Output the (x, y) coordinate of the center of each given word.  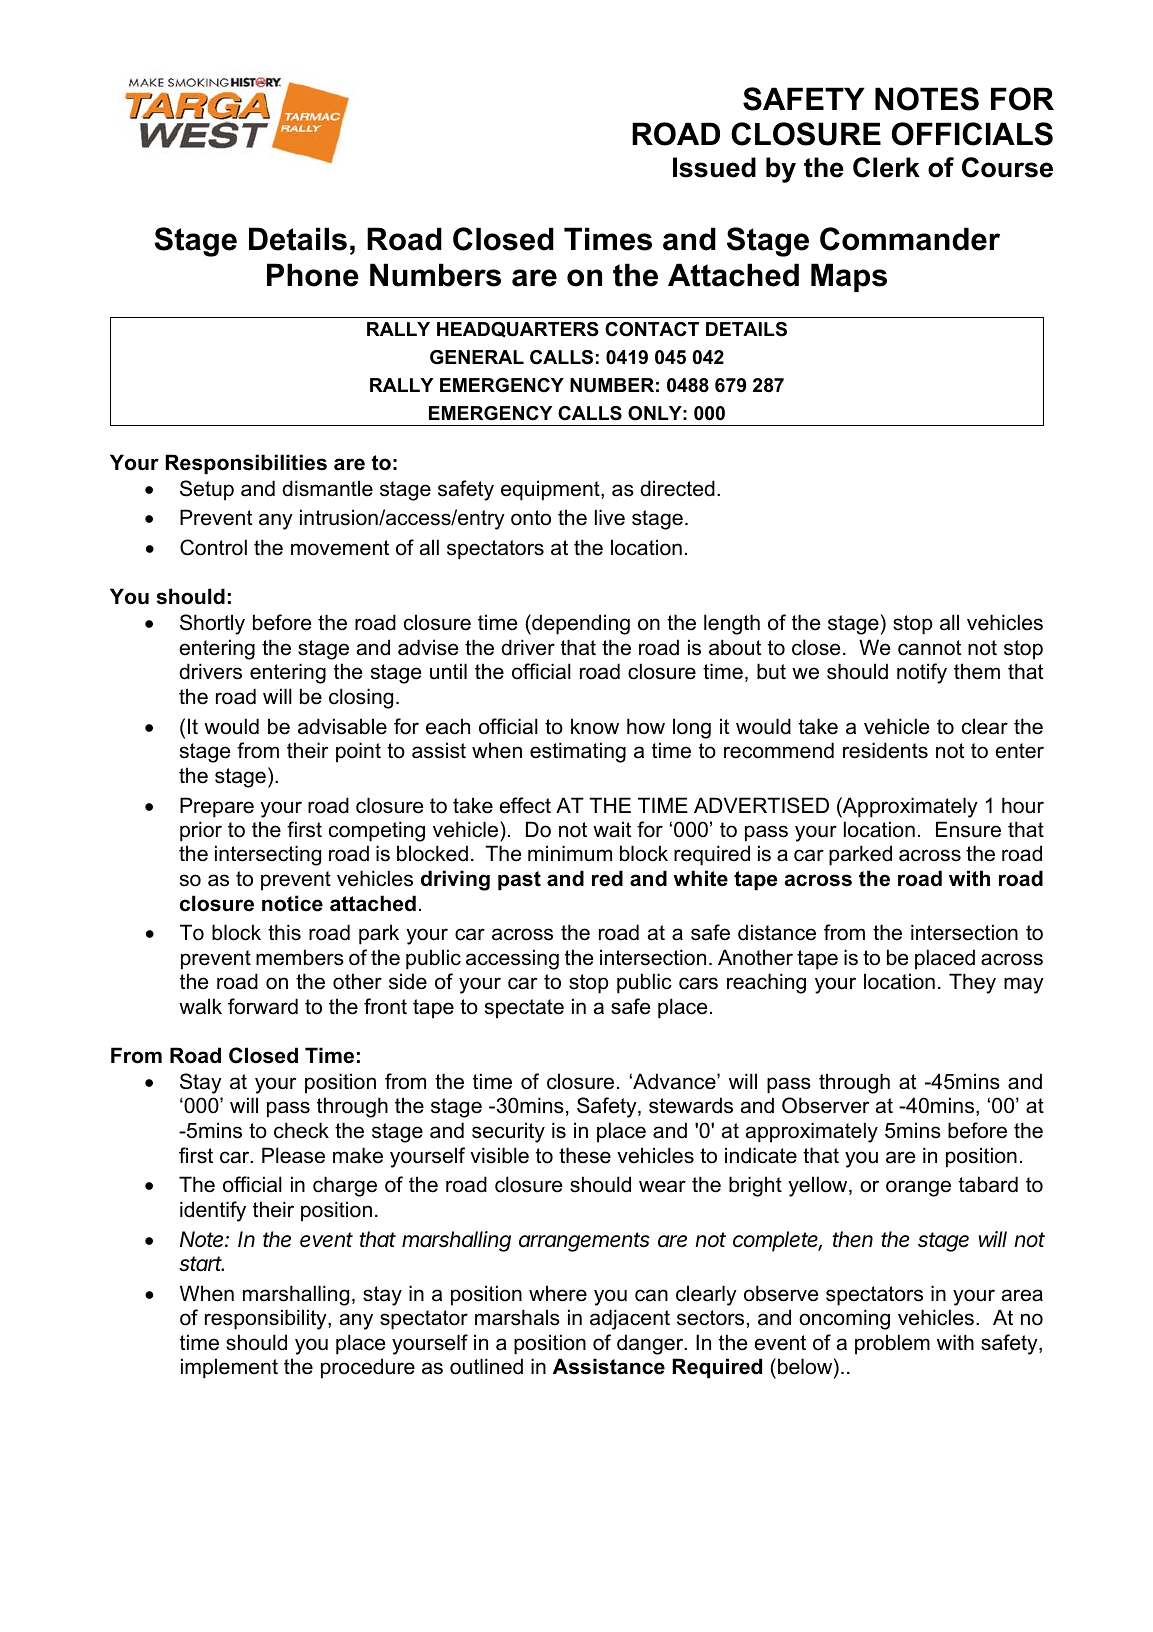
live (610, 517)
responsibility (267, 1319)
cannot (929, 648)
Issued (714, 167)
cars (698, 983)
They (972, 983)
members (300, 957)
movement (340, 548)
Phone (313, 275)
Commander (910, 239)
